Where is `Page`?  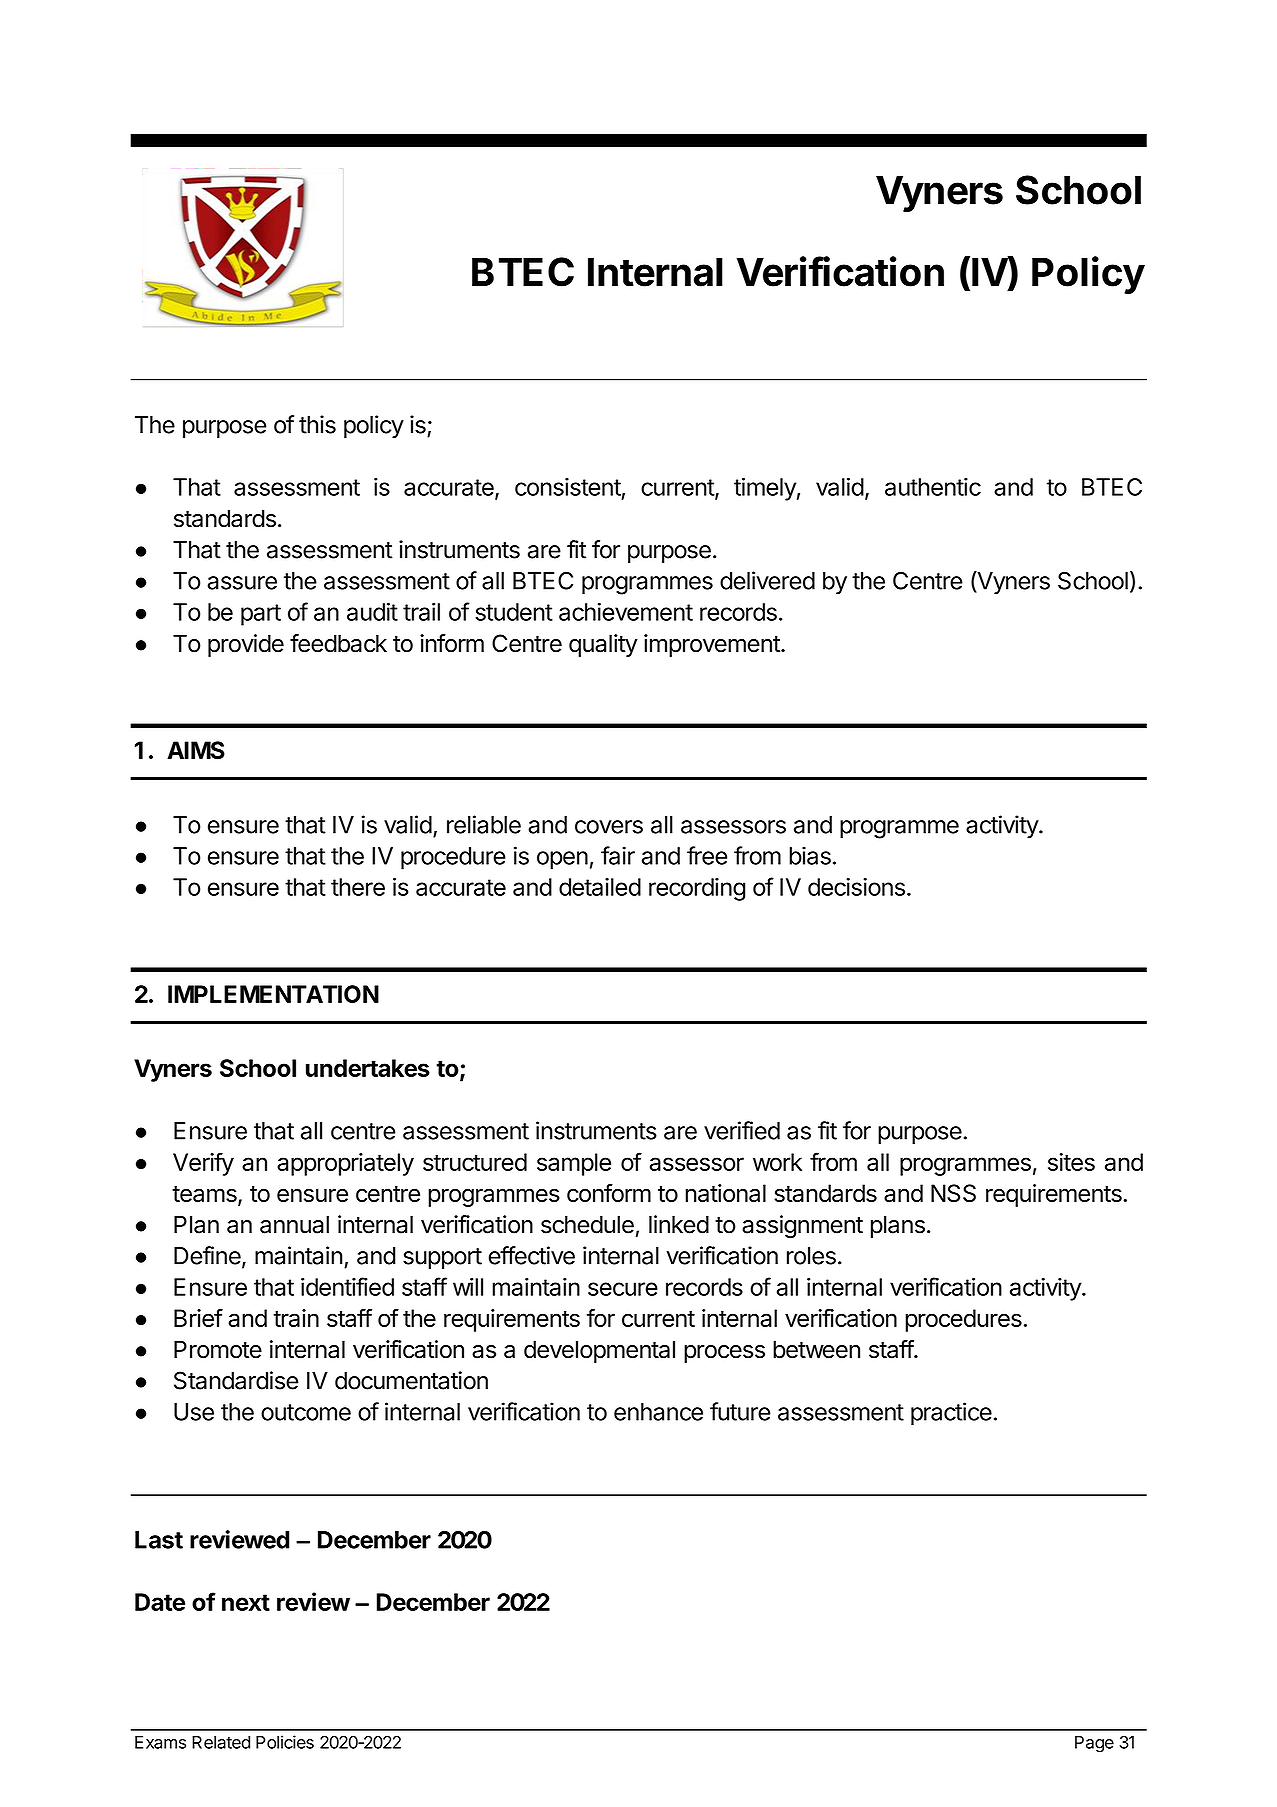
Page is located at coordinates (1094, 1744).
